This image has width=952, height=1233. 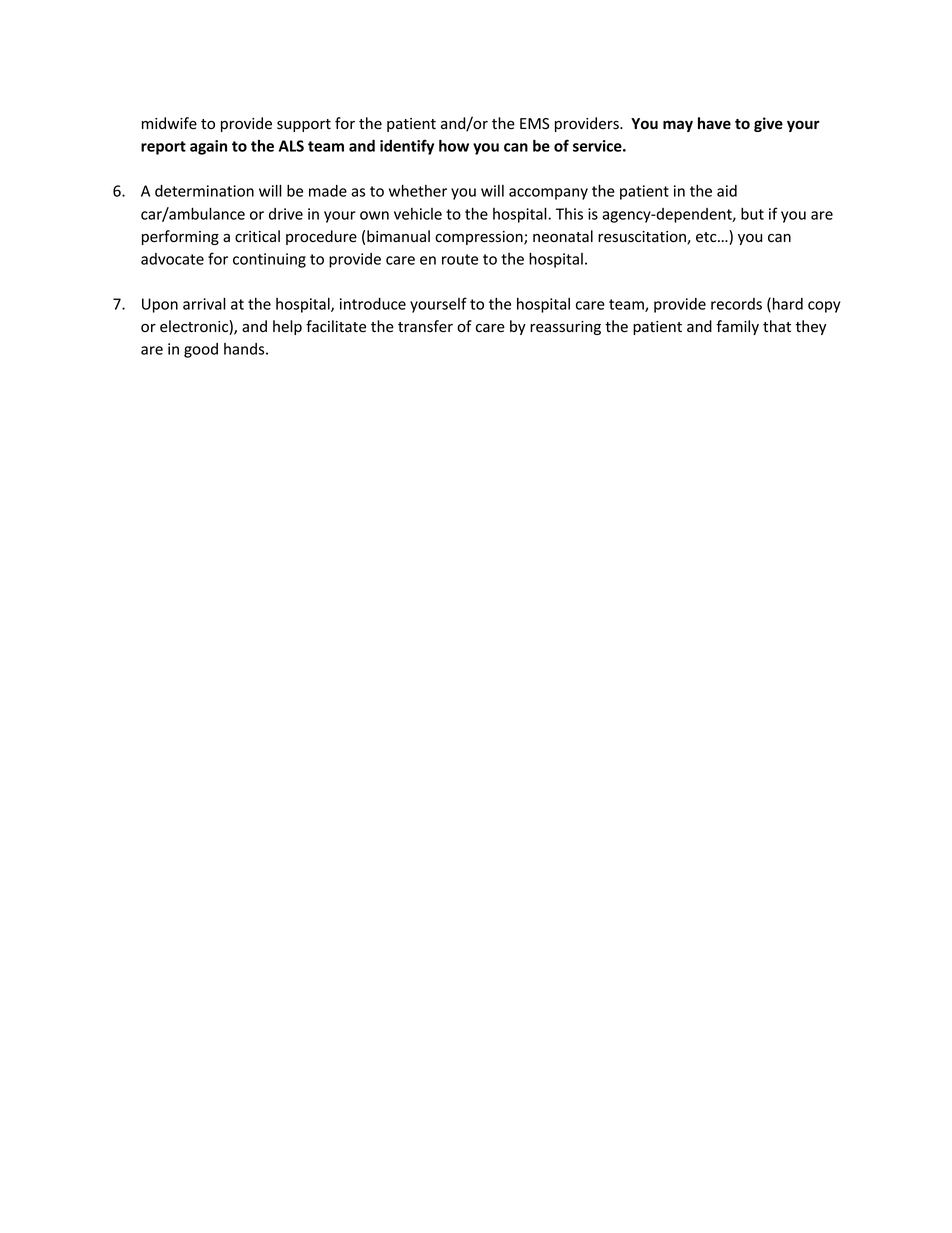 I want to click on arrival, so click(x=204, y=303).
